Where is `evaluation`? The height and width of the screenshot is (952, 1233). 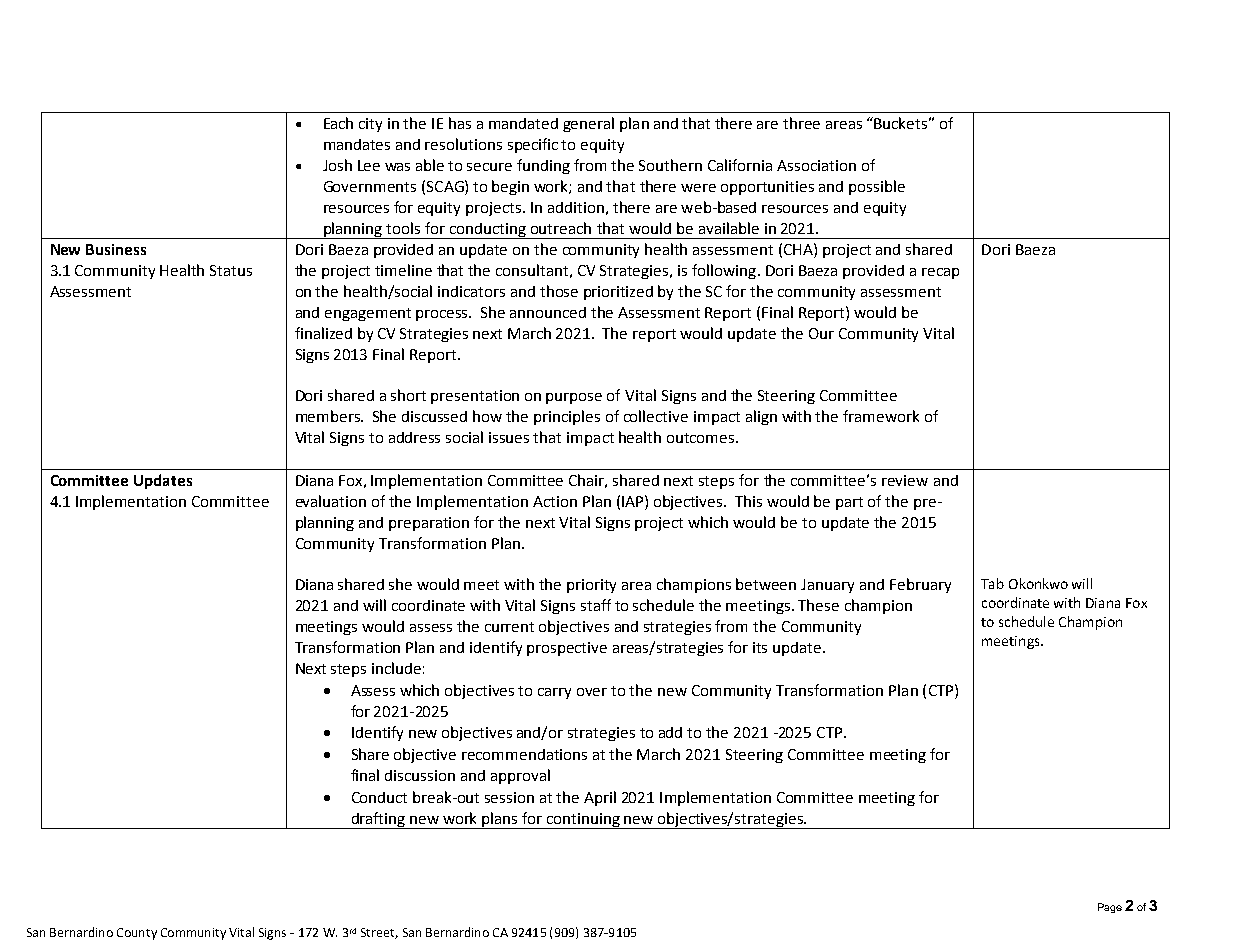 evaluation is located at coordinates (331, 501).
